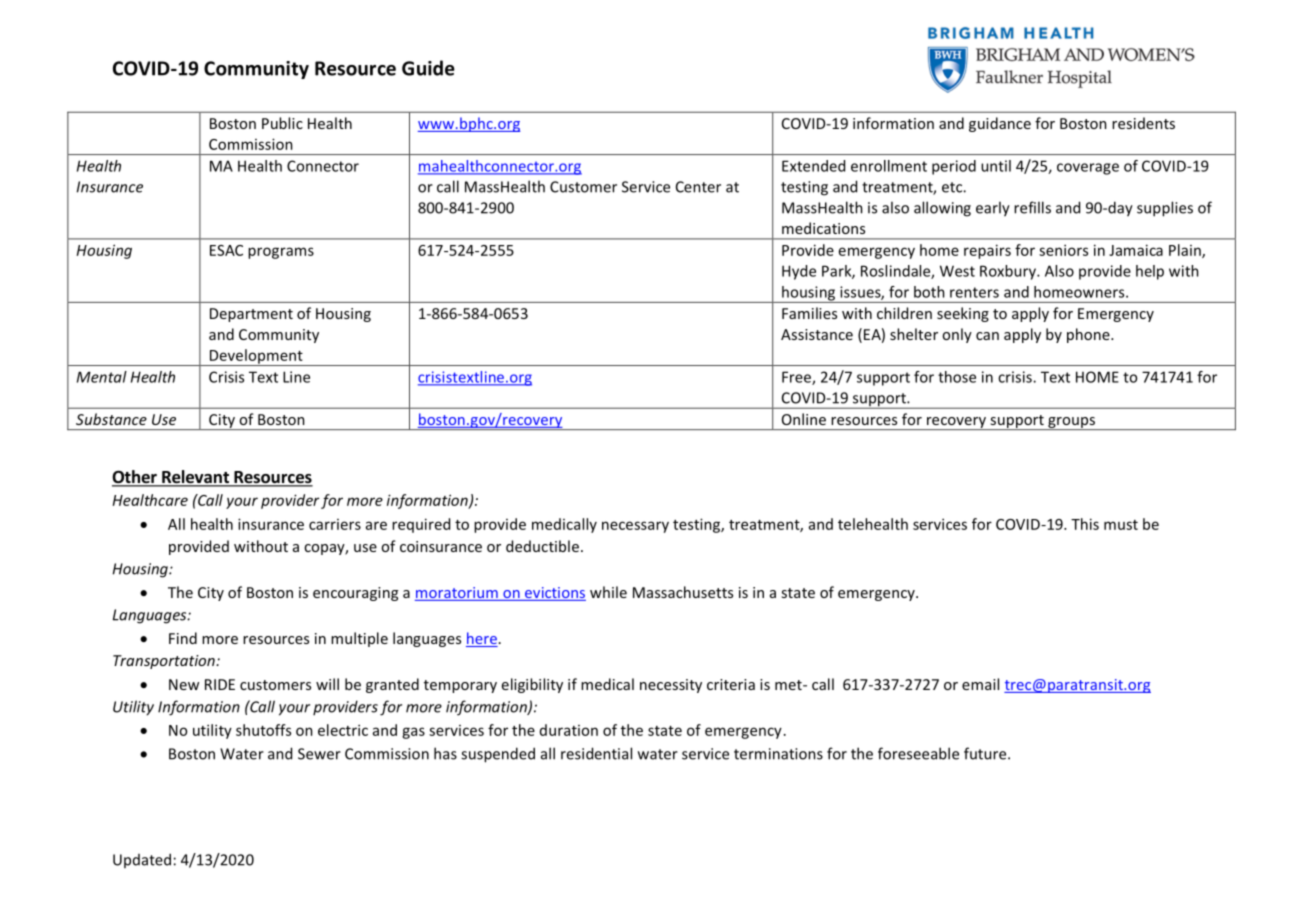 This screenshot has height=924, width=1308. What do you see at coordinates (1000, 124) in the screenshot?
I see `guidance` at bounding box center [1000, 124].
